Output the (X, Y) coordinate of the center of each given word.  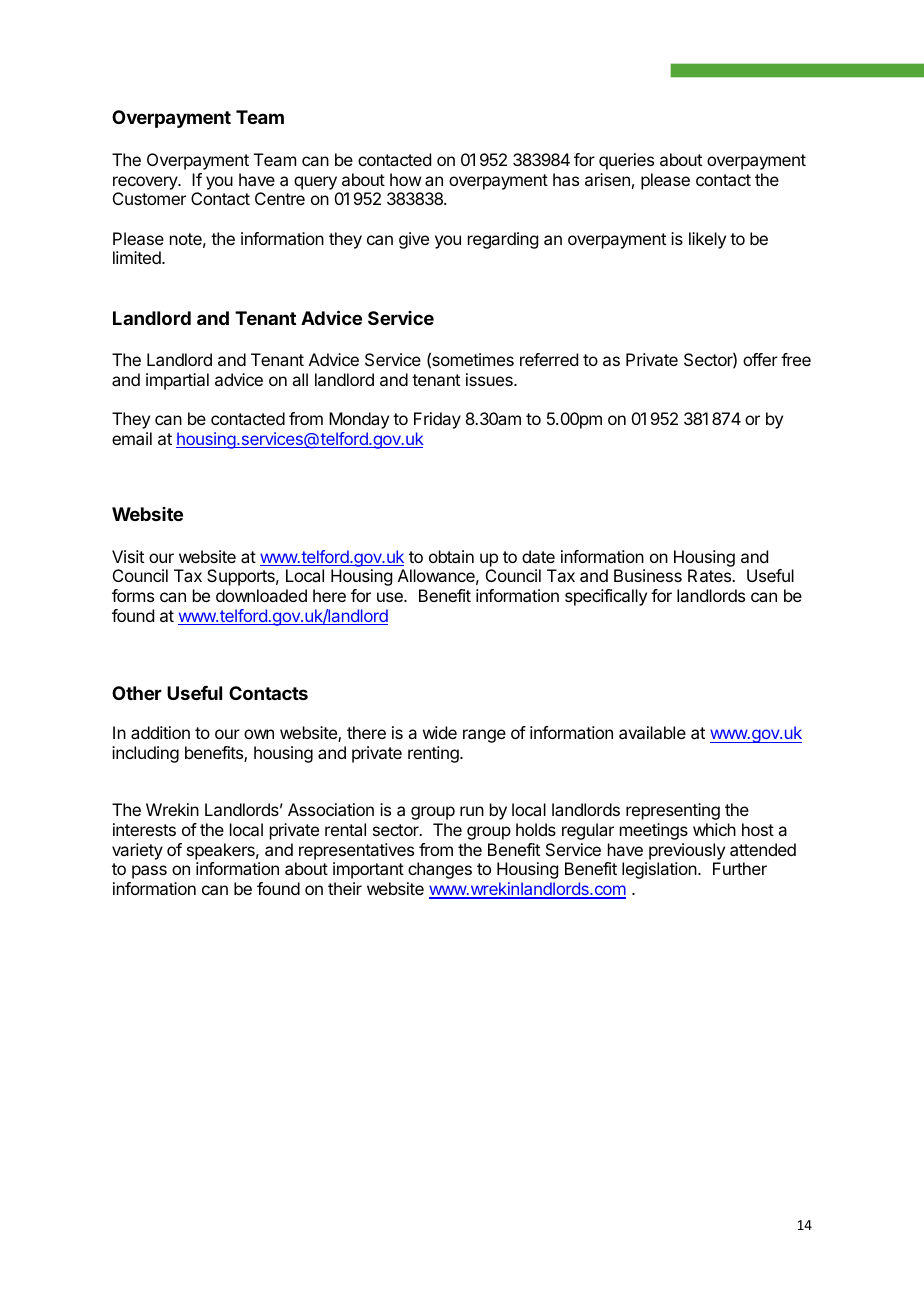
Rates (711, 575)
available (652, 732)
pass (149, 872)
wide (440, 732)
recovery (146, 183)
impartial (177, 381)
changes (440, 870)
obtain (451, 556)
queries (626, 161)
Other (137, 693)
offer (760, 359)
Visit (128, 556)
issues (490, 379)
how (405, 179)
